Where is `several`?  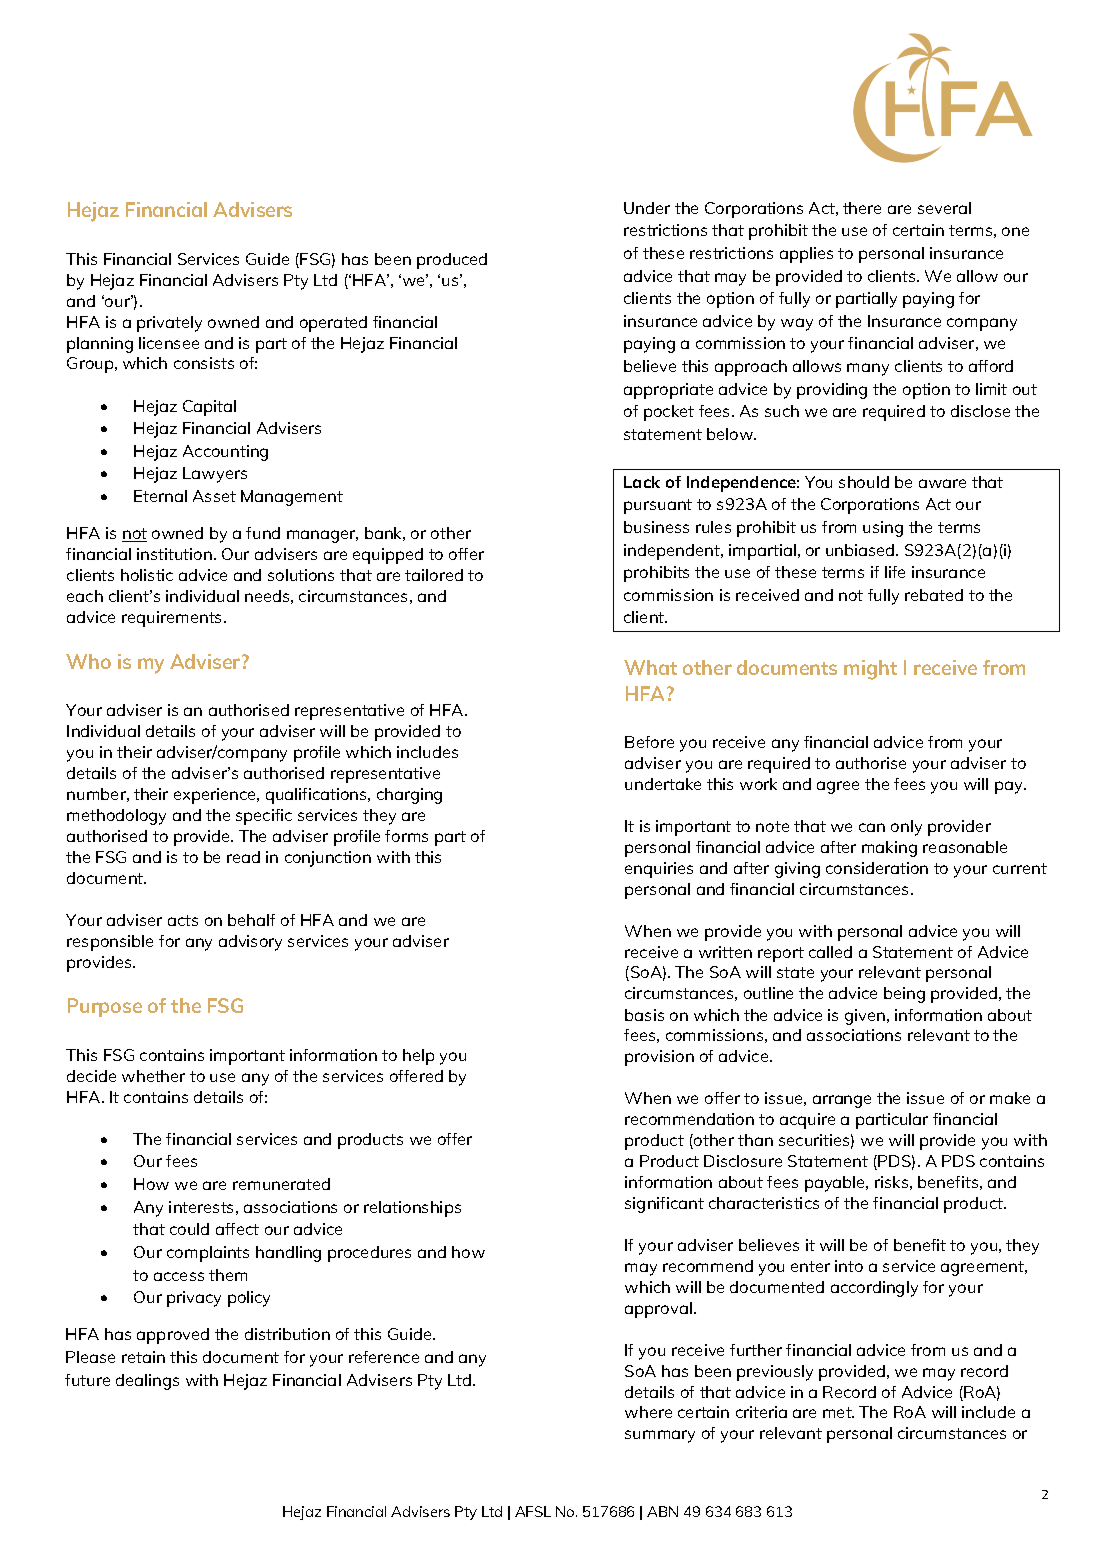 several is located at coordinates (944, 208).
